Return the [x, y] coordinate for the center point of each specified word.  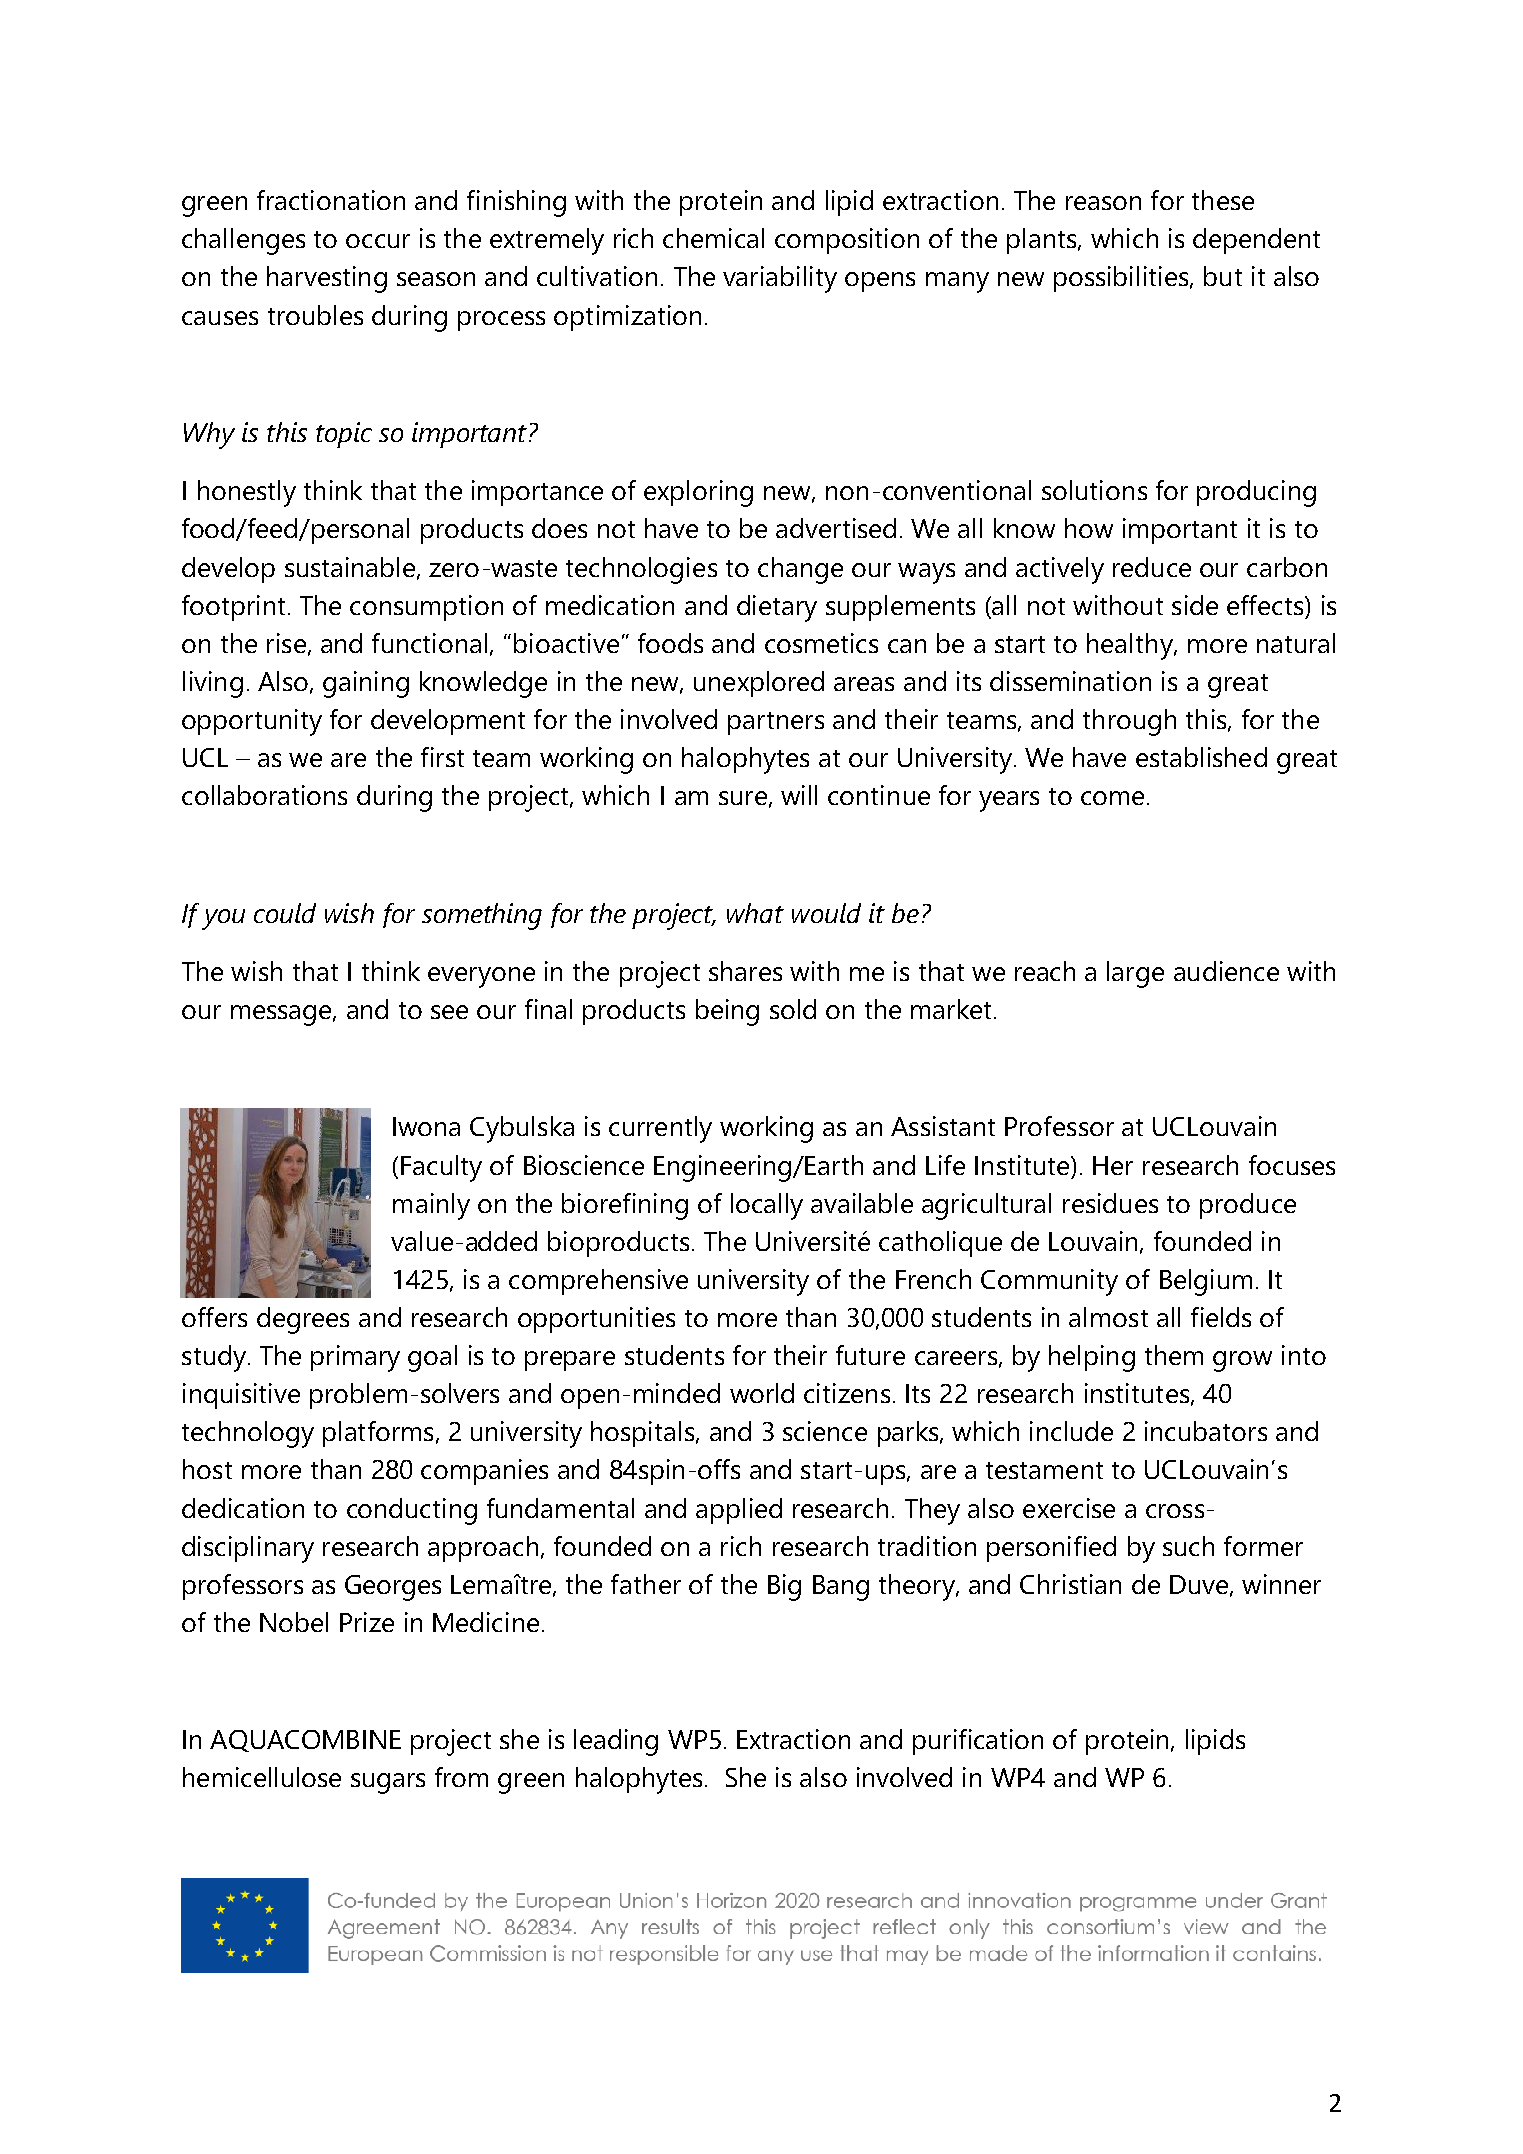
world [762, 1393]
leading [616, 1742]
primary [355, 1358]
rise [286, 643]
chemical [713, 238]
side [1195, 605]
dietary [777, 608]
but [1223, 276]
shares [745, 971]
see [449, 1012]
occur [378, 241]
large [1135, 974]
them [1174, 1355]
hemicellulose [262, 1777]
